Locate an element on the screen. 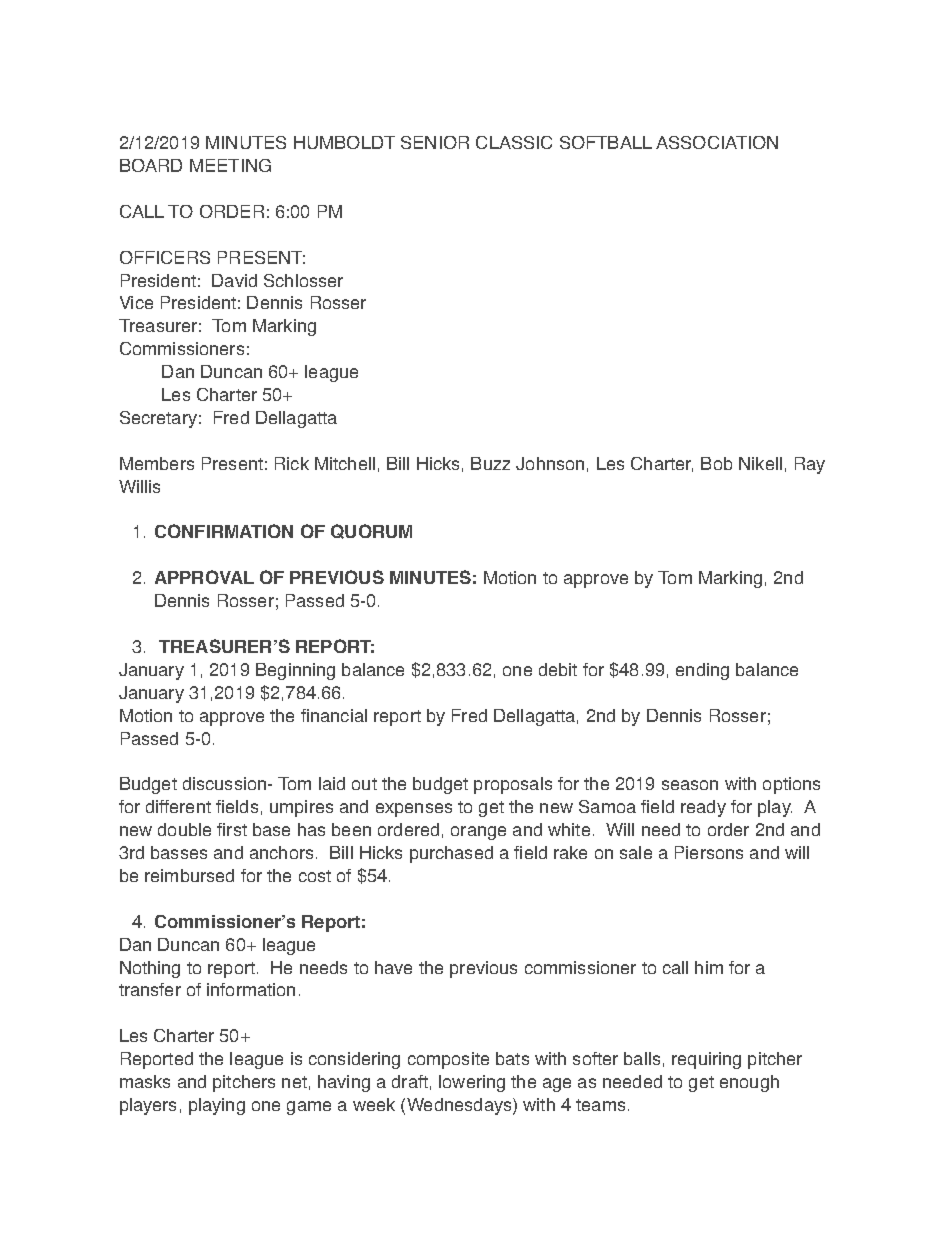  season is located at coordinates (690, 785).
